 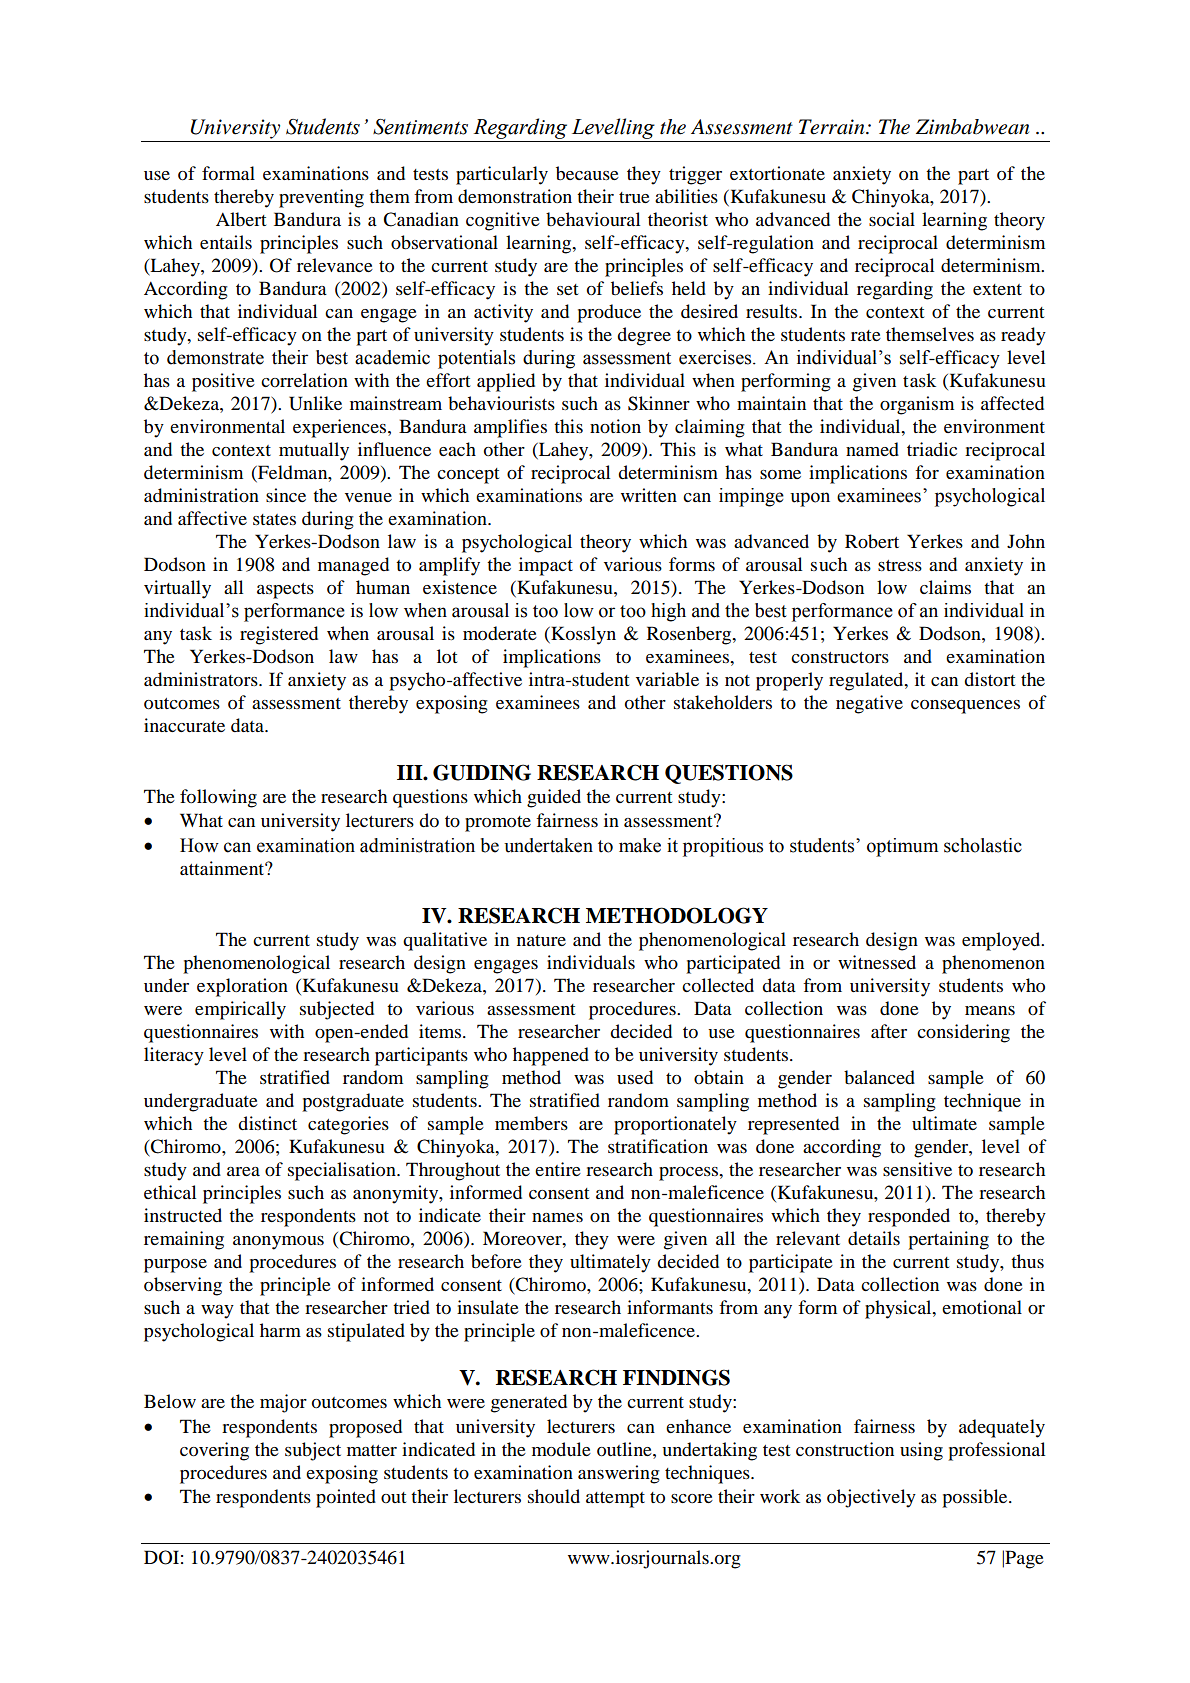 I want to click on optimum, so click(x=902, y=847).
